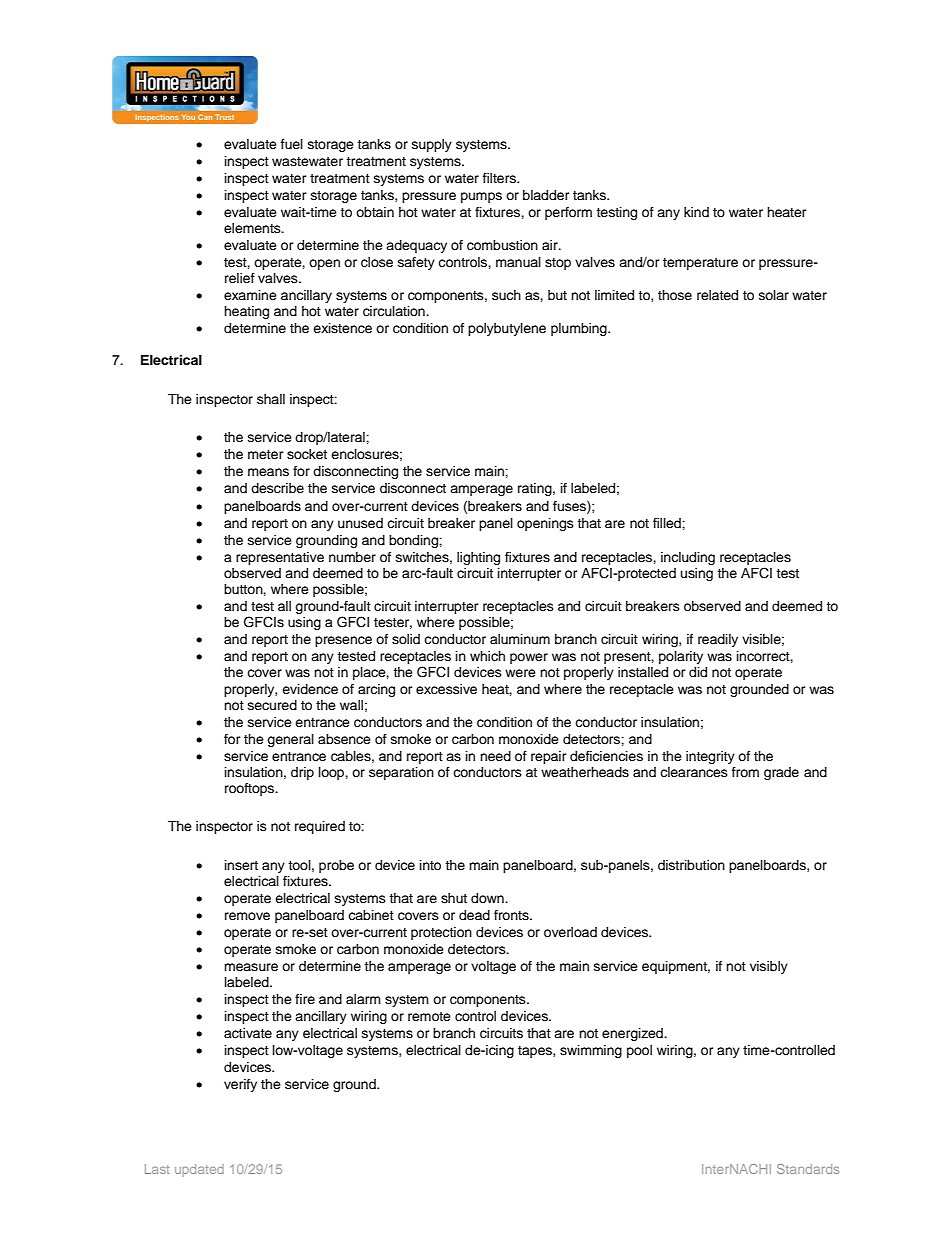  What do you see at coordinates (488, 898) in the screenshot?
I see `down` at bounding box center [488, 898].
